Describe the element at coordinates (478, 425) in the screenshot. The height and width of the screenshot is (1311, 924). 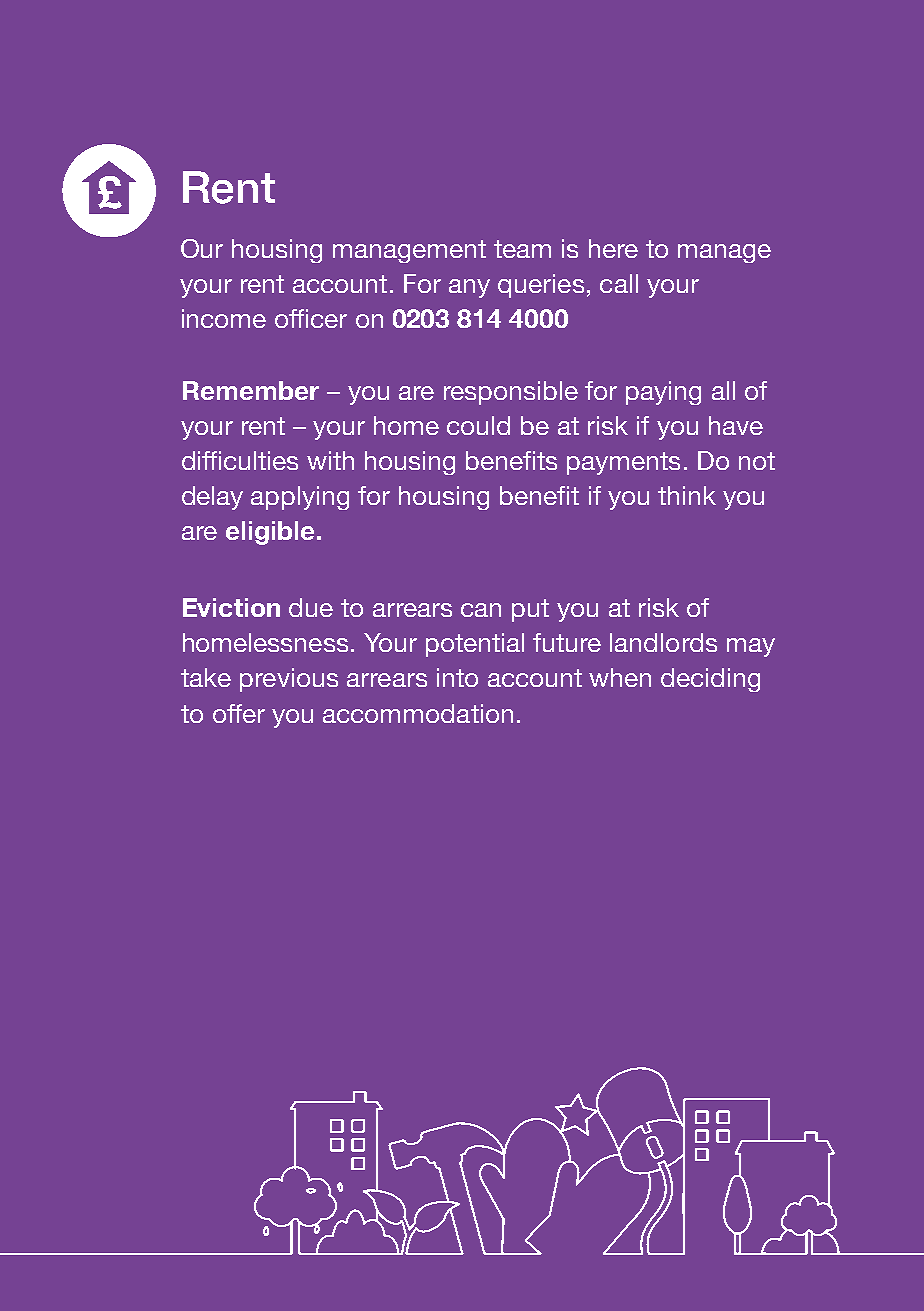
I see `could` at that location.
